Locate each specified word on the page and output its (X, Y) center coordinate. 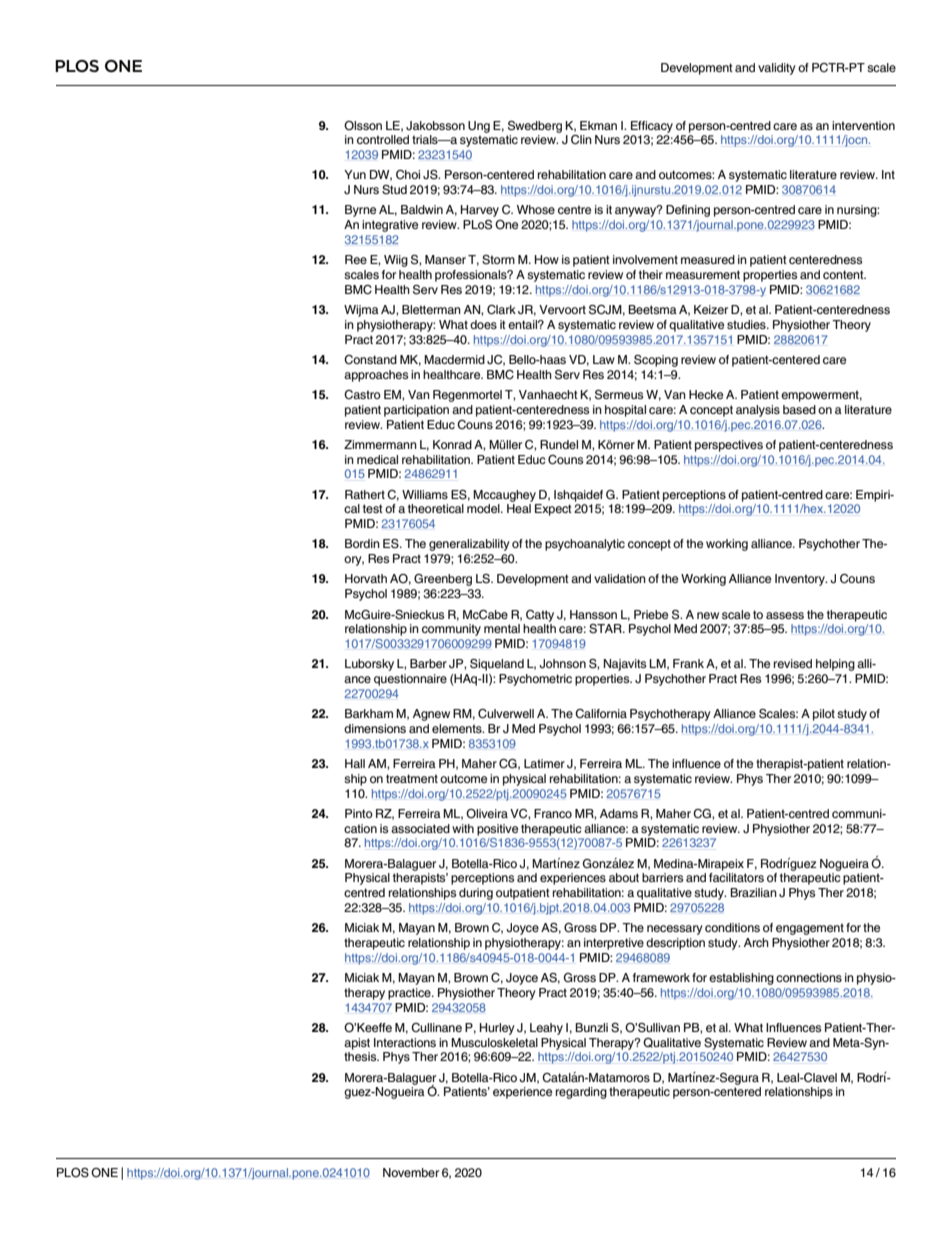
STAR (606, 629)
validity (777, 69)
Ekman (598, 125)
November (411, 1172)
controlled (383, 139)
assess (785, 615)
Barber (428, 663)
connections (809, 977)
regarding (581, 1093)
